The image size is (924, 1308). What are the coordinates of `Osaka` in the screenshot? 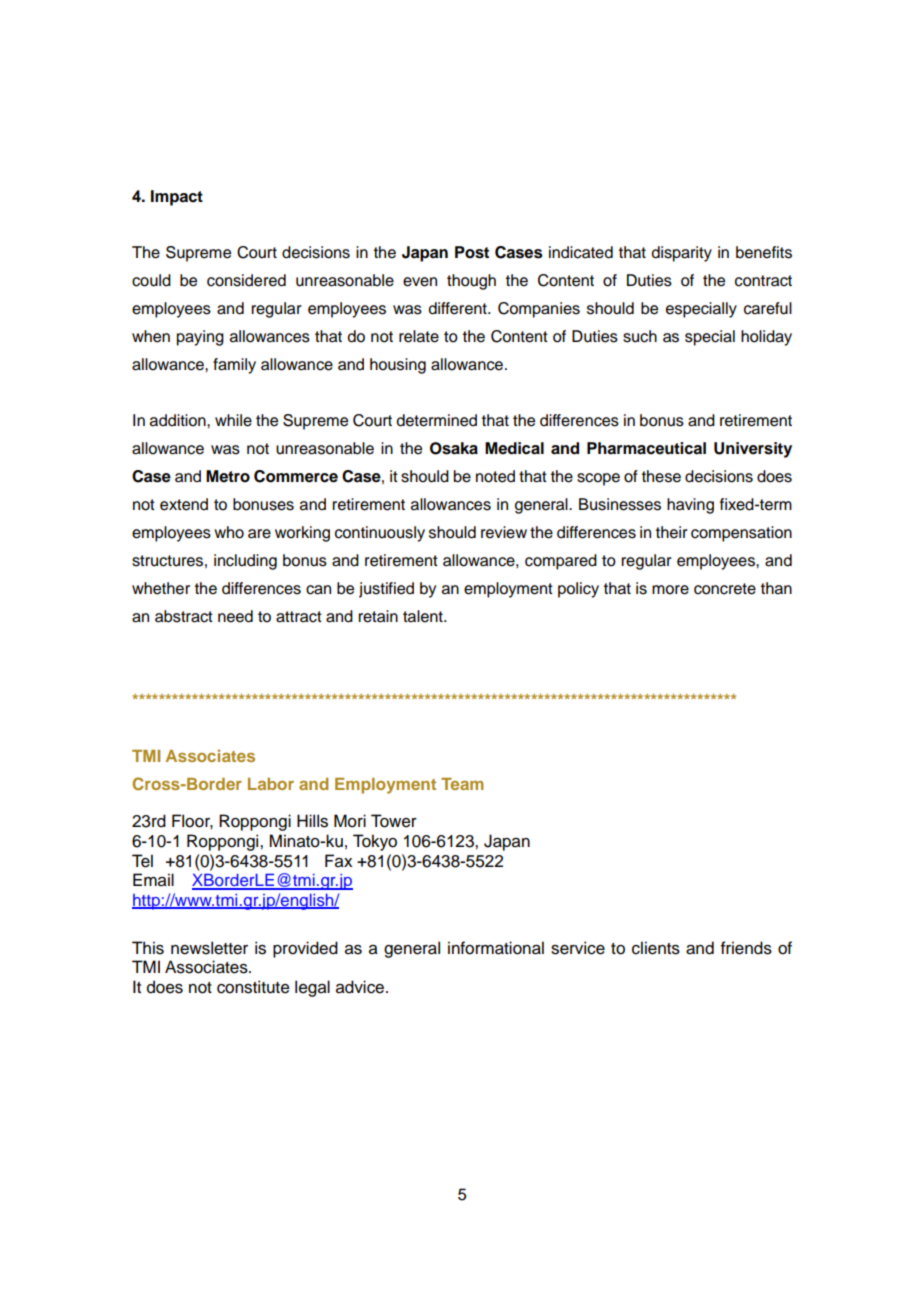 It's located at (454, 448).
